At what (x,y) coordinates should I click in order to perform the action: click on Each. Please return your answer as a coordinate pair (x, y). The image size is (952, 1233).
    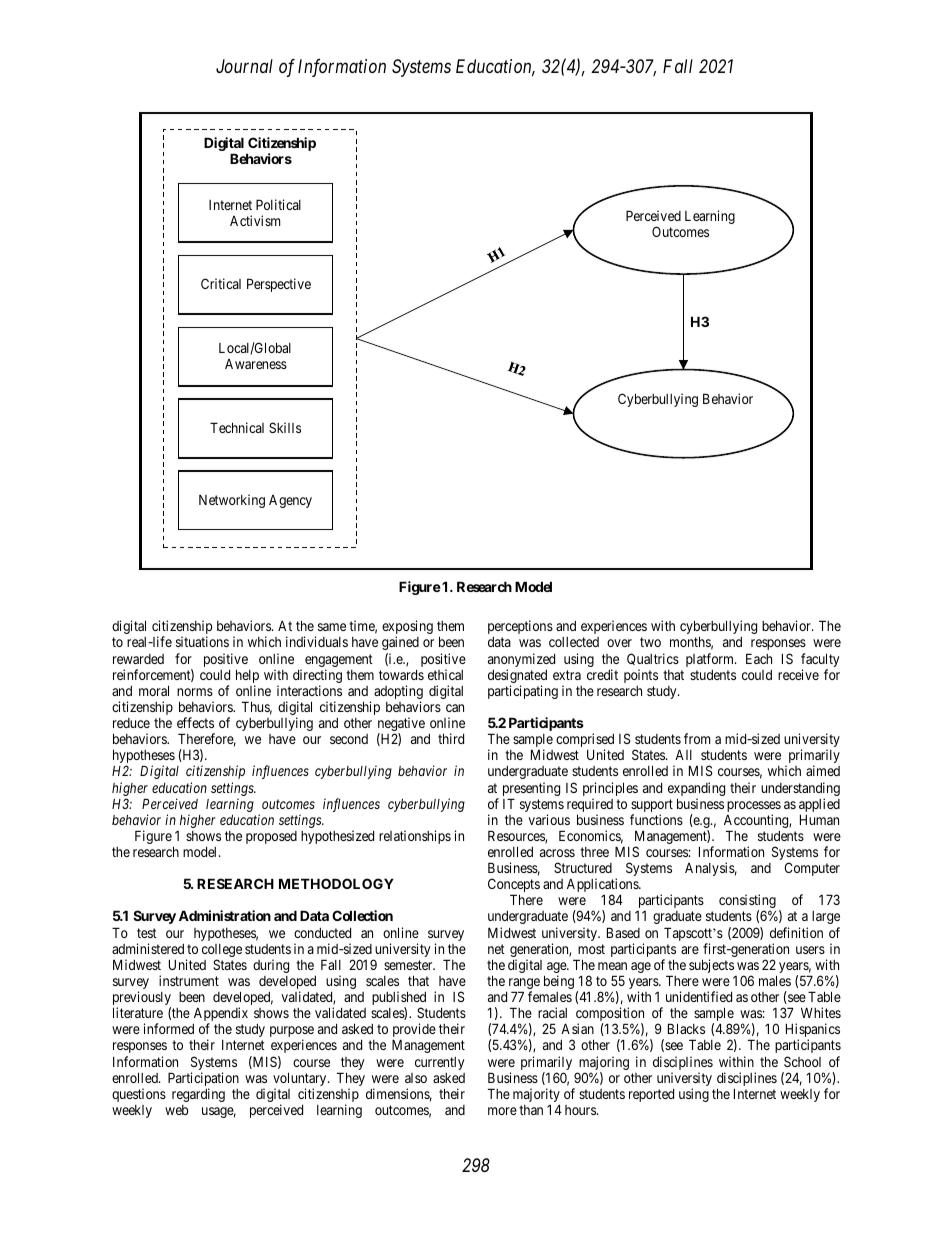
    Looking at the image, I should click on (759, 658).
